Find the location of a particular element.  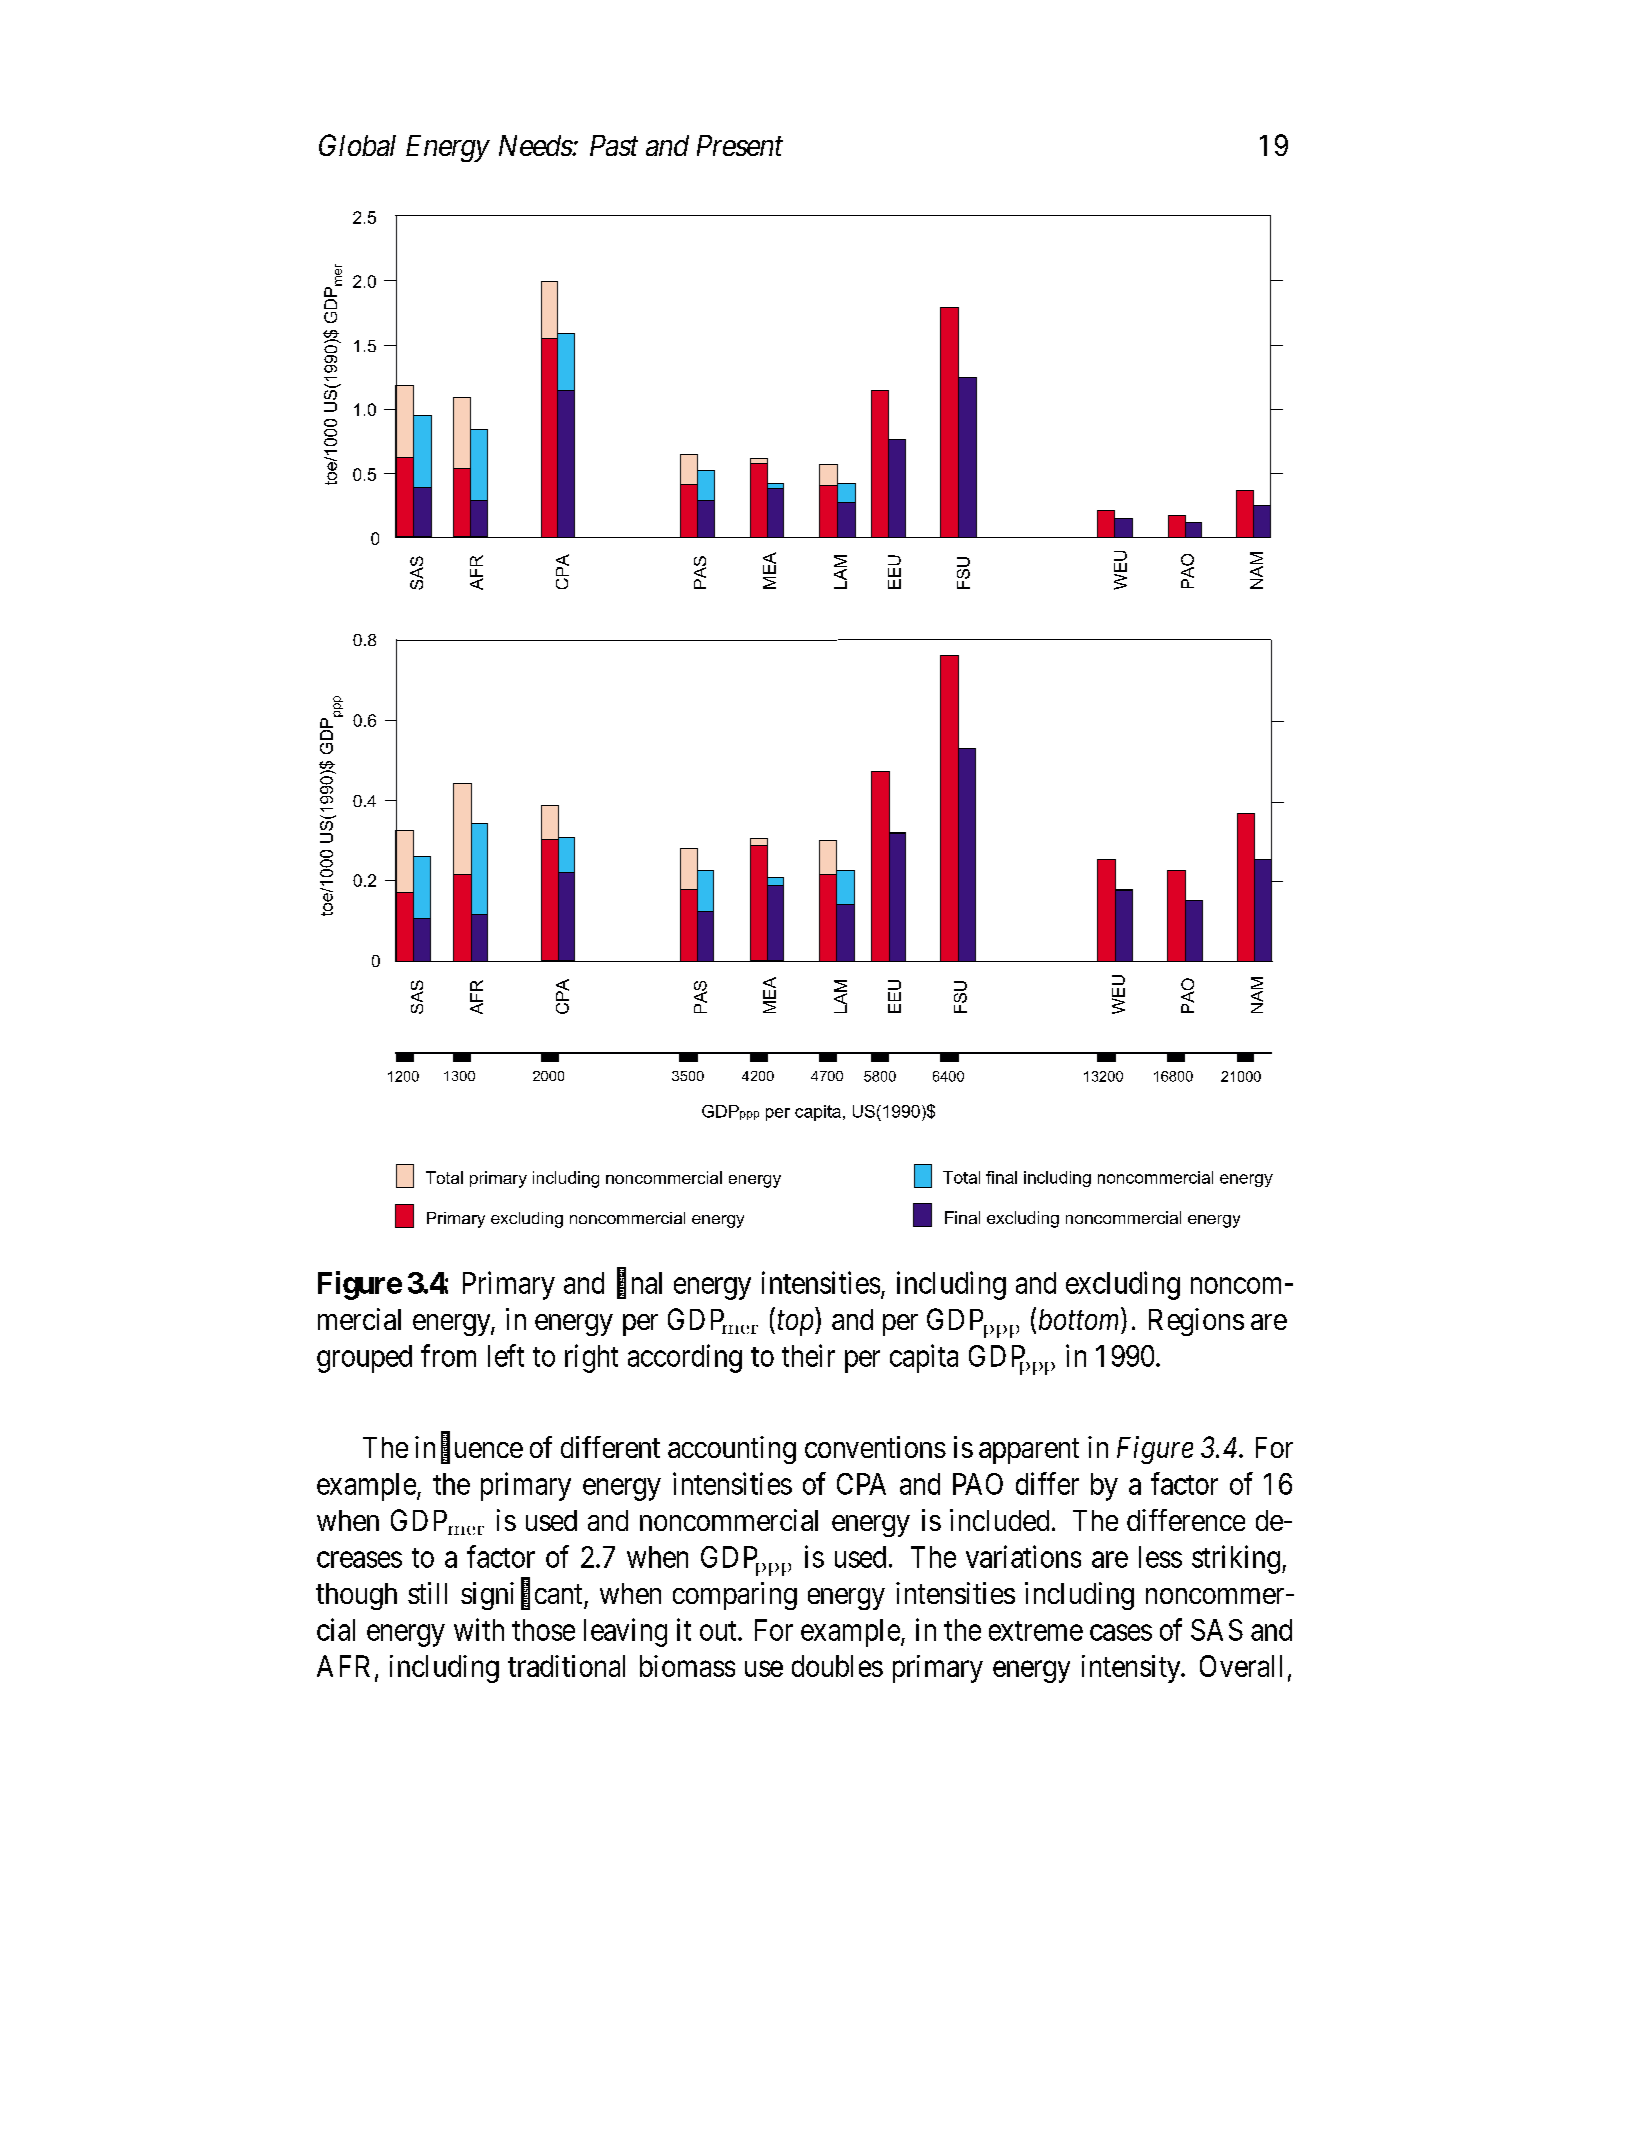

final is located at coordinates (639, 1283).
